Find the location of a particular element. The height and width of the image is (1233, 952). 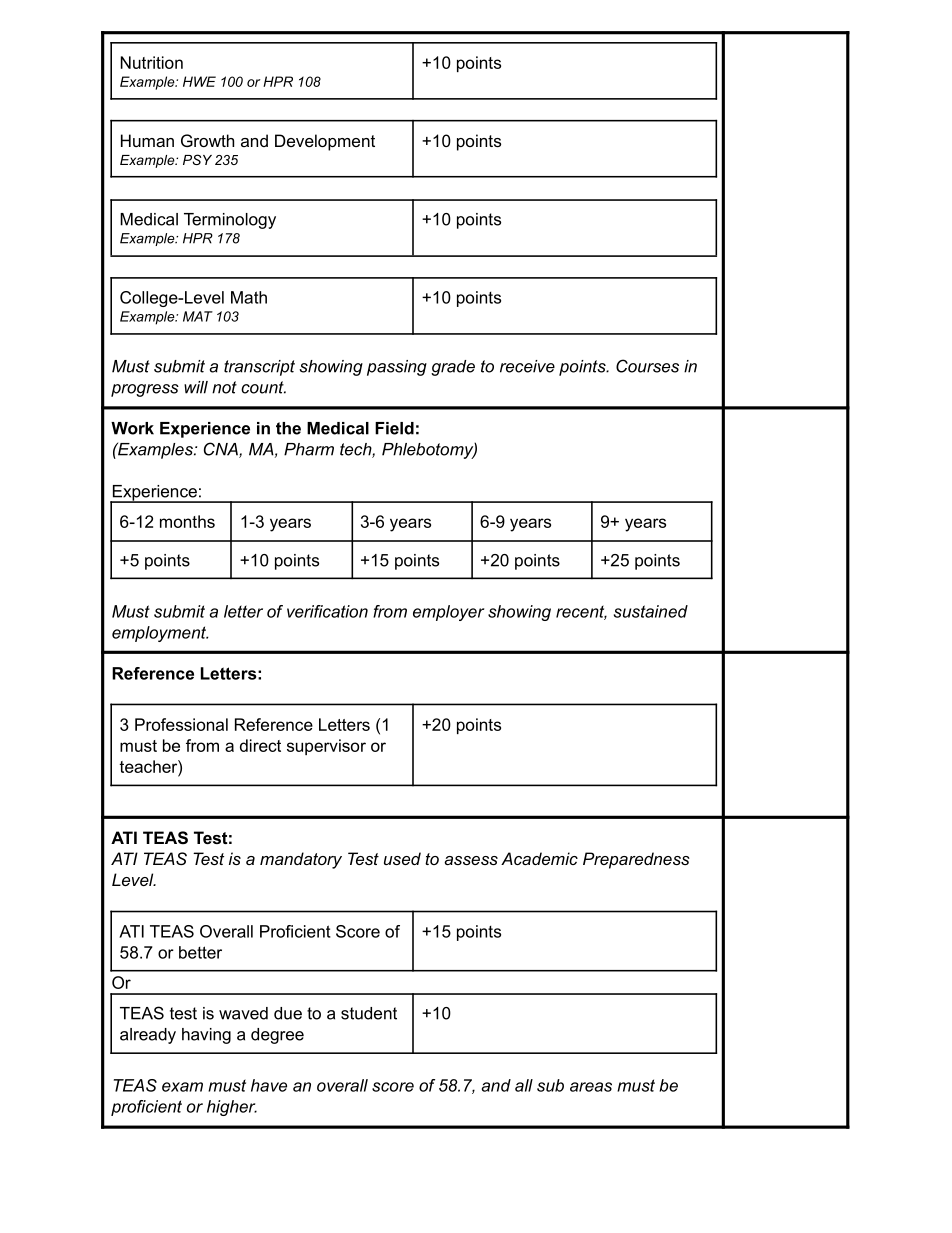

Courses is located at coordinates (647, 366).
